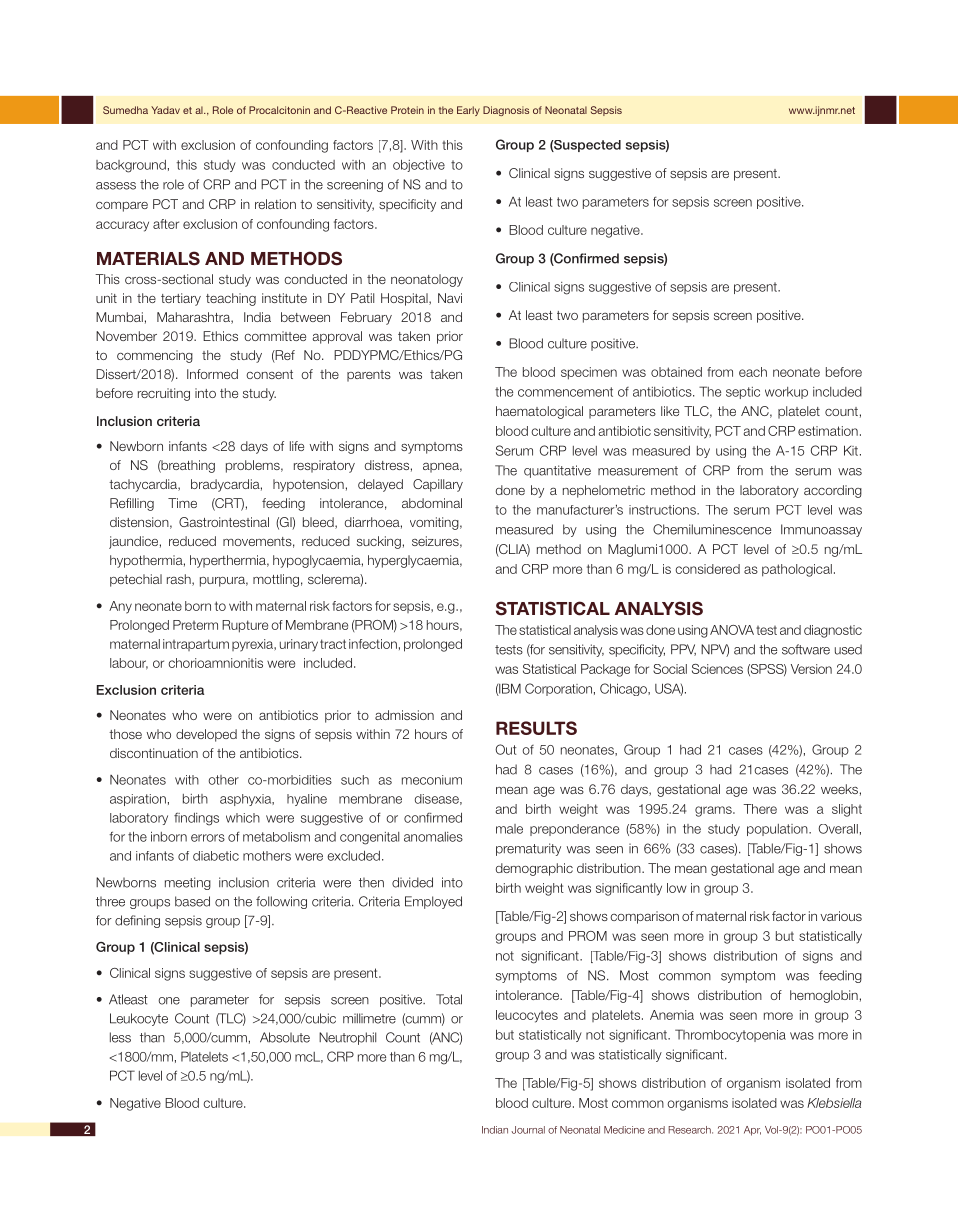 The height and width of the page is (1232, 958). I want to click on Yadav, so click(165, 110).
